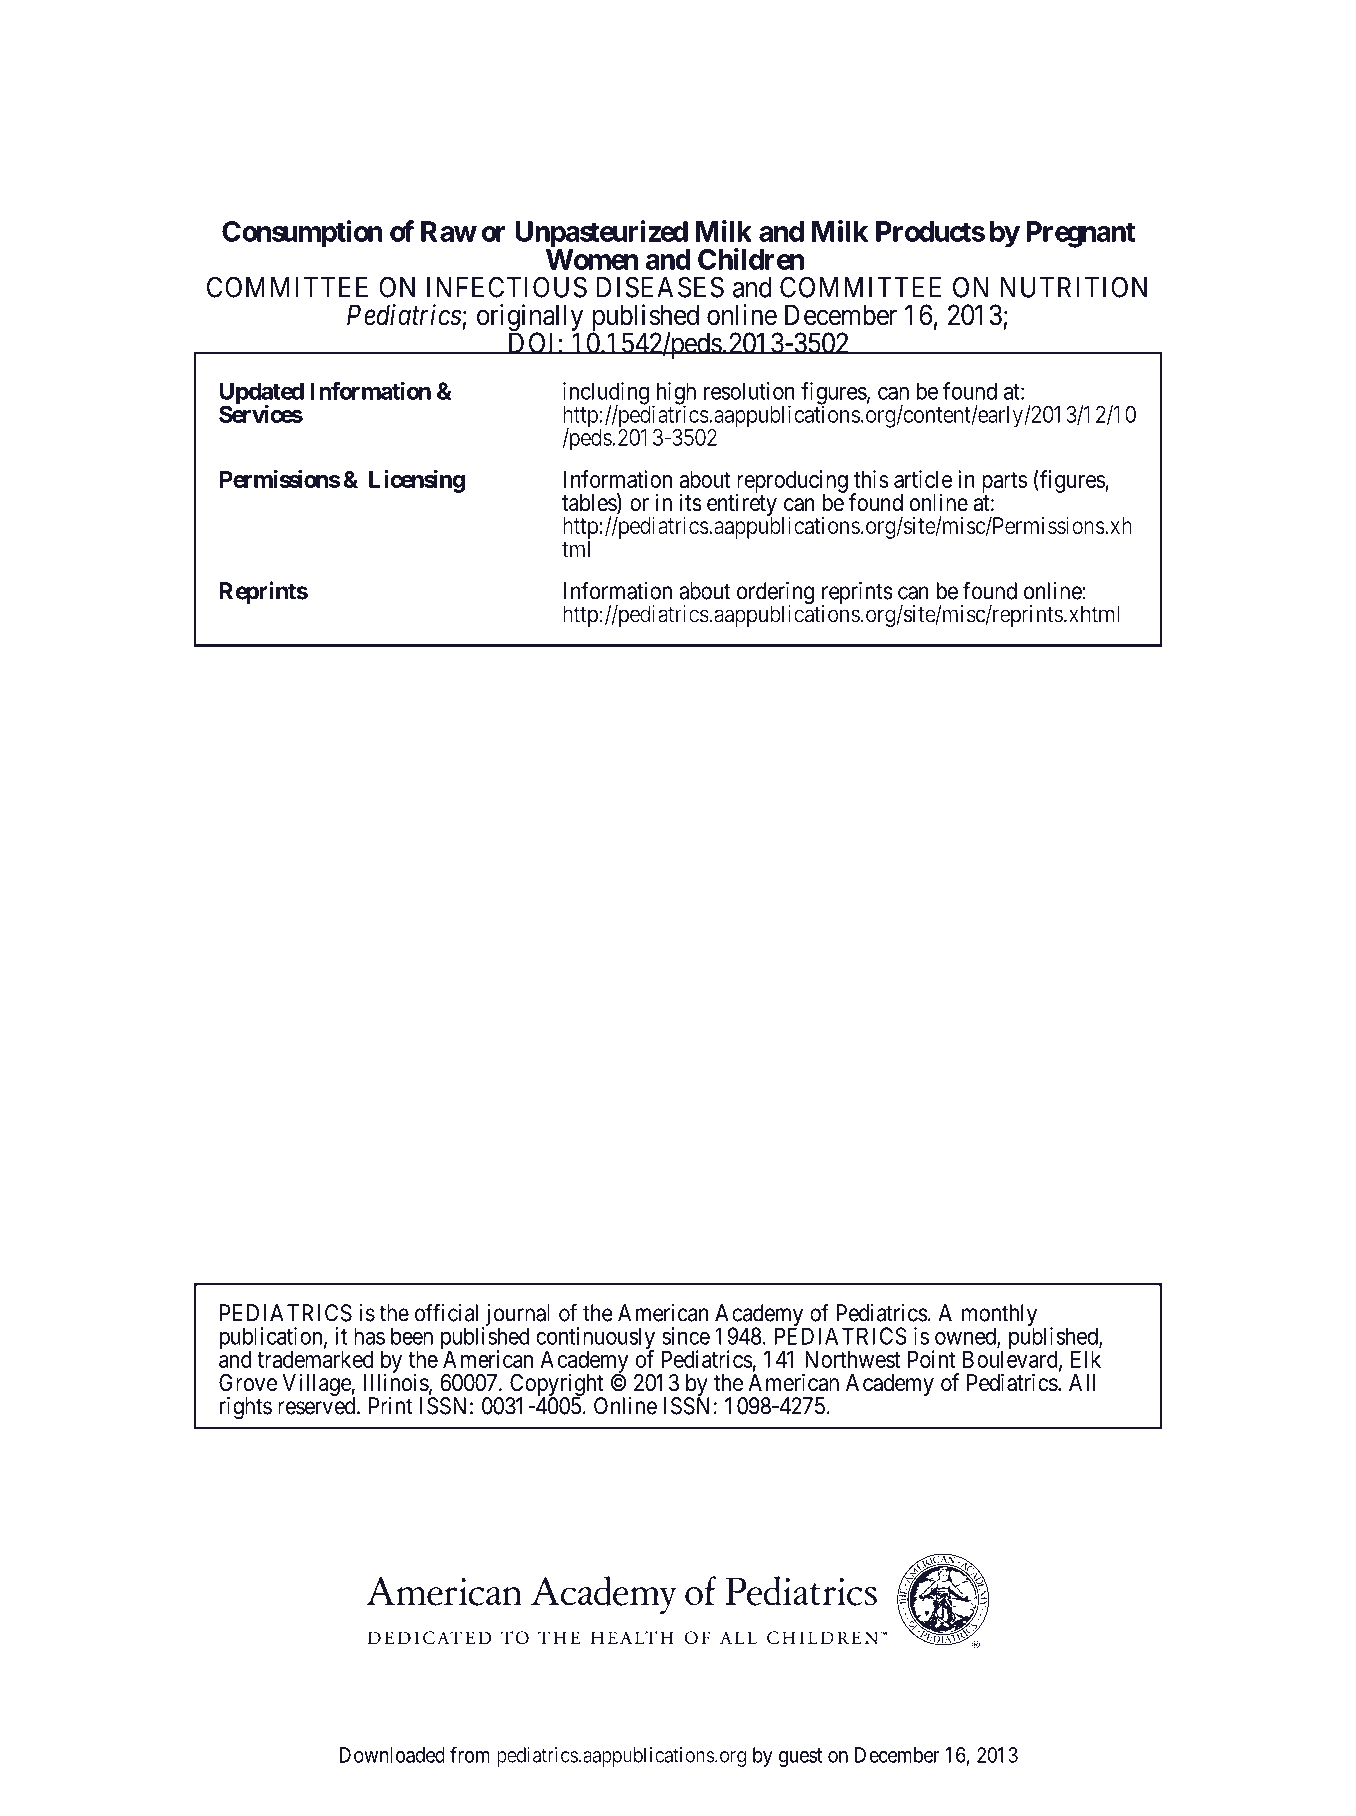 The width and height of the screenshot is (1356, 1816). I want to click on Downloaded, so click(392, 1755).
